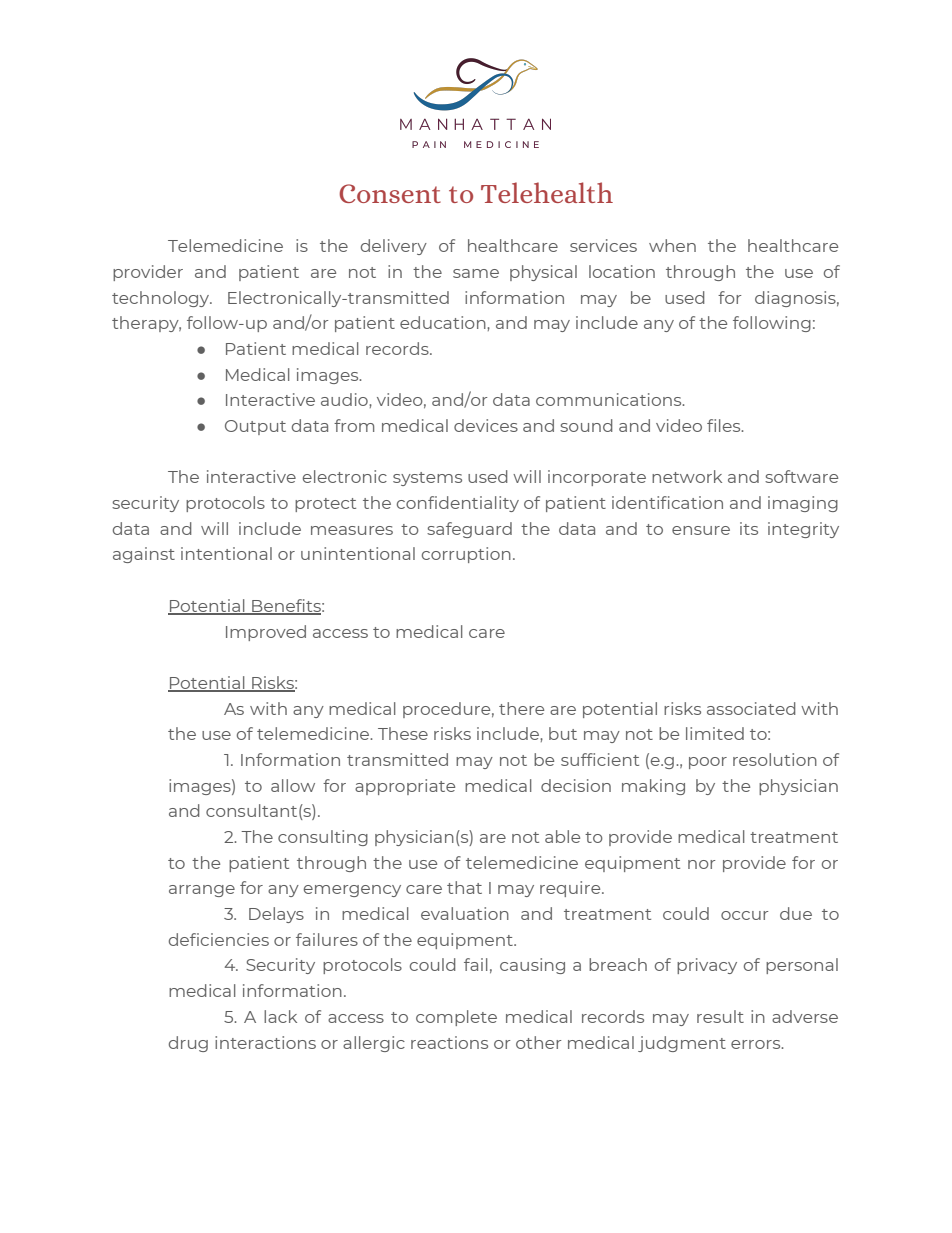 The image size is (952, 1233). I want to click on technology, so click(162, 299).
